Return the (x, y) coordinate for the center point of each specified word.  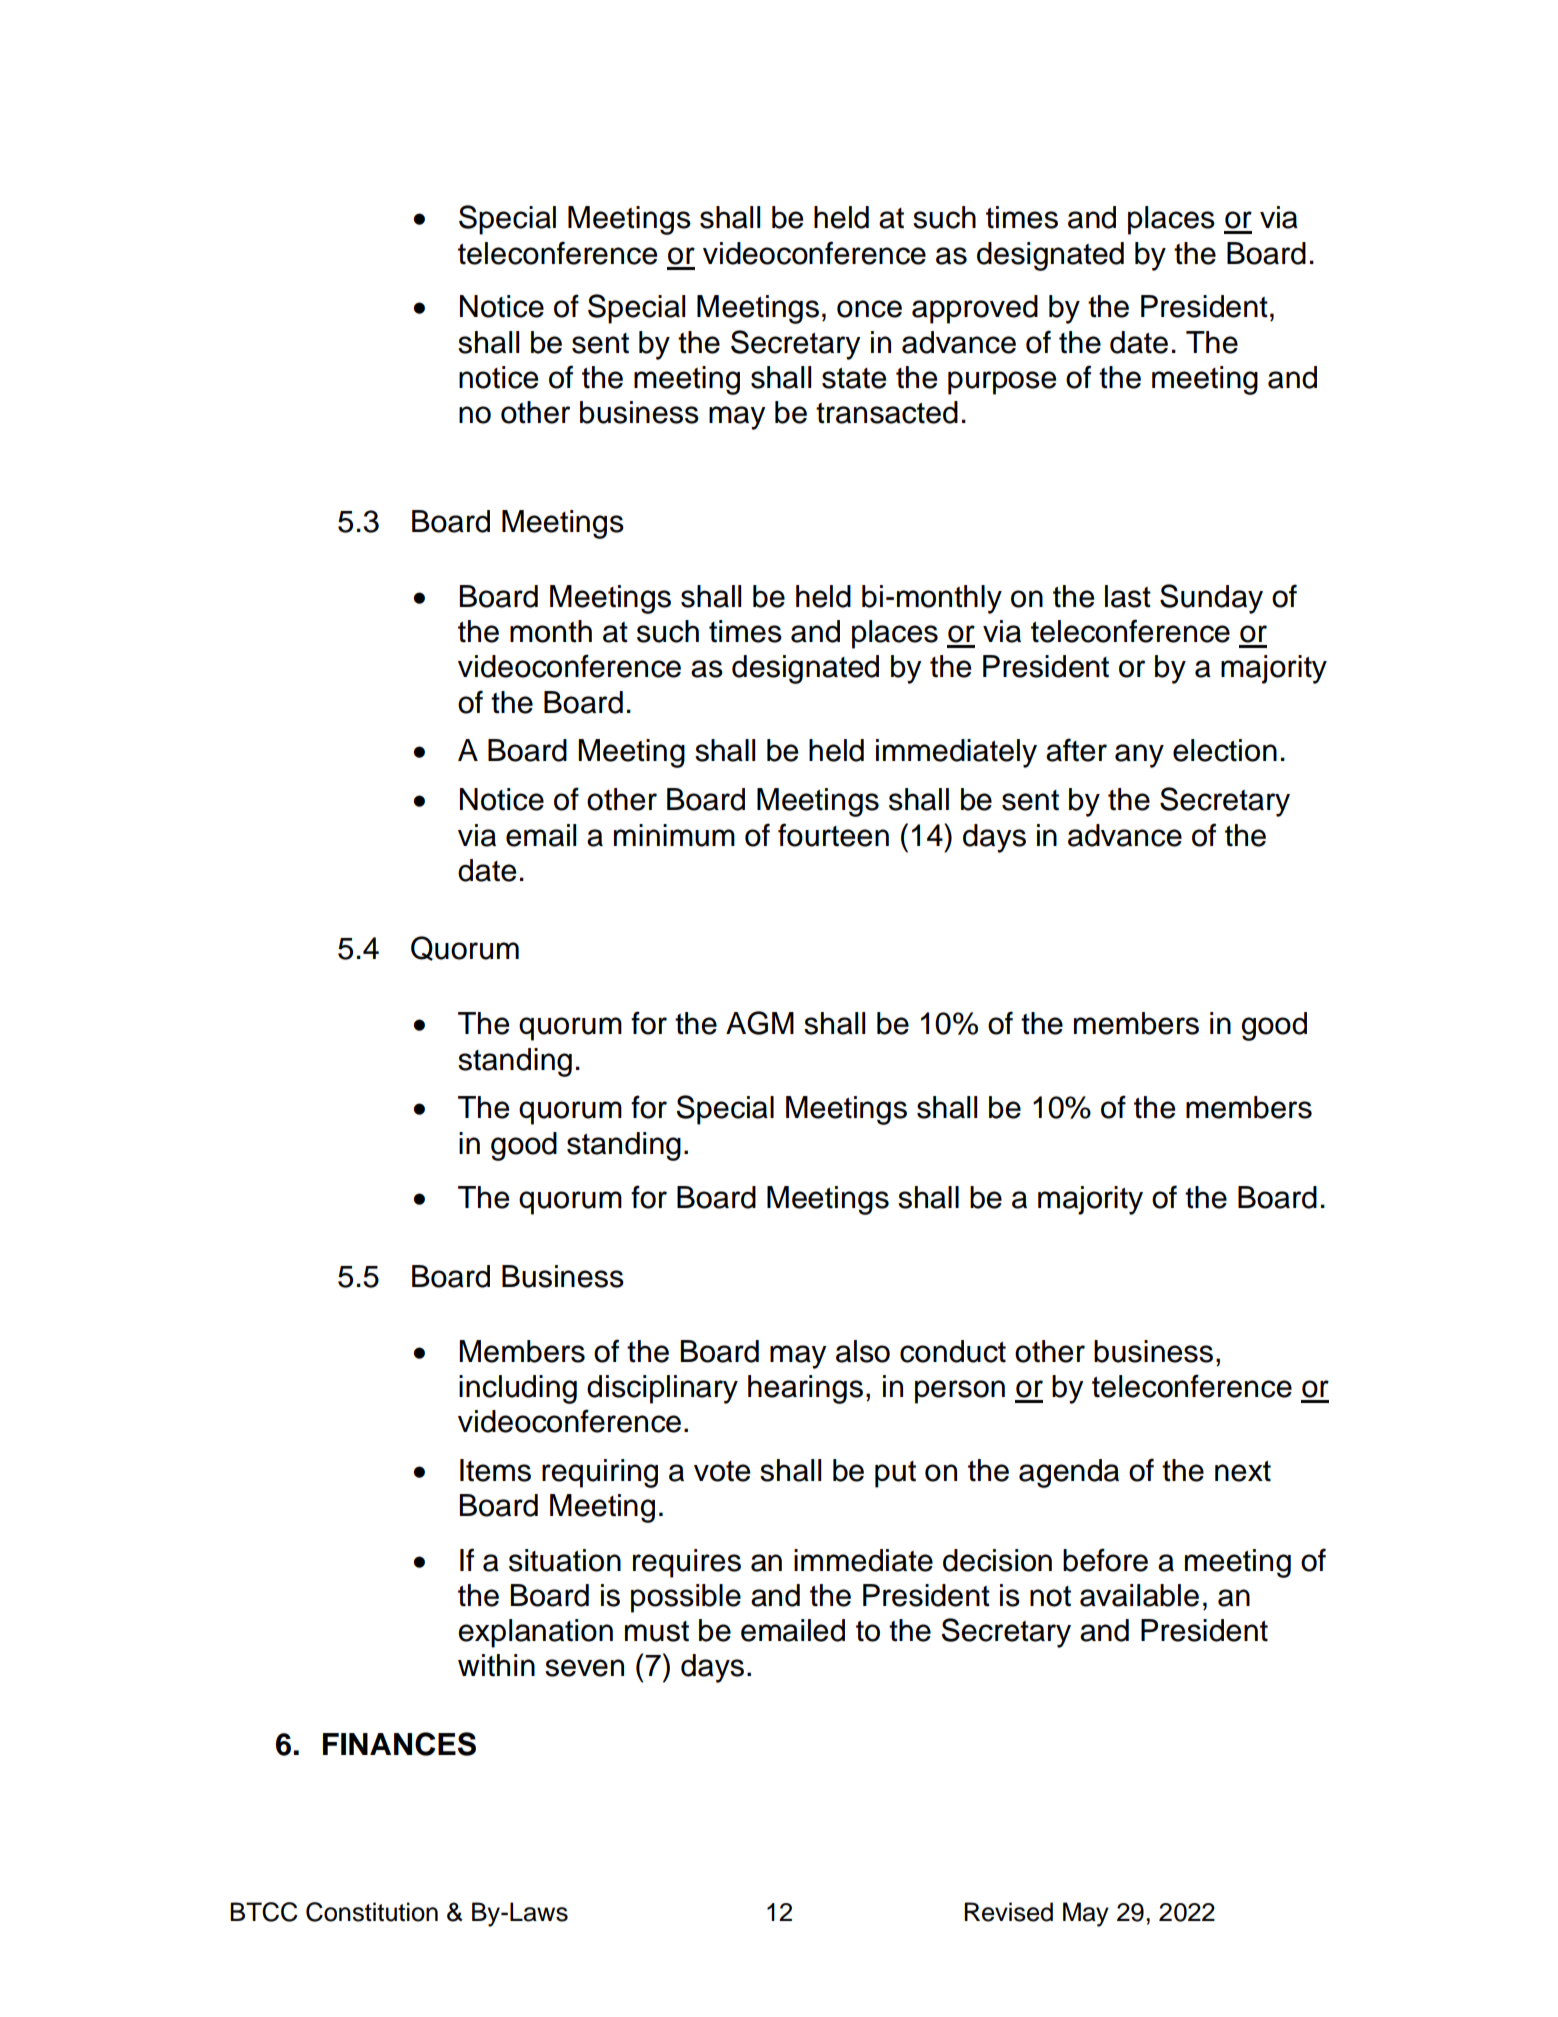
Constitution (372, 1912)
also (863, 1351)
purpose (1002, 383)
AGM (760, 1023)
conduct (953, 1351)
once (869, 309)
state (854, 378)
